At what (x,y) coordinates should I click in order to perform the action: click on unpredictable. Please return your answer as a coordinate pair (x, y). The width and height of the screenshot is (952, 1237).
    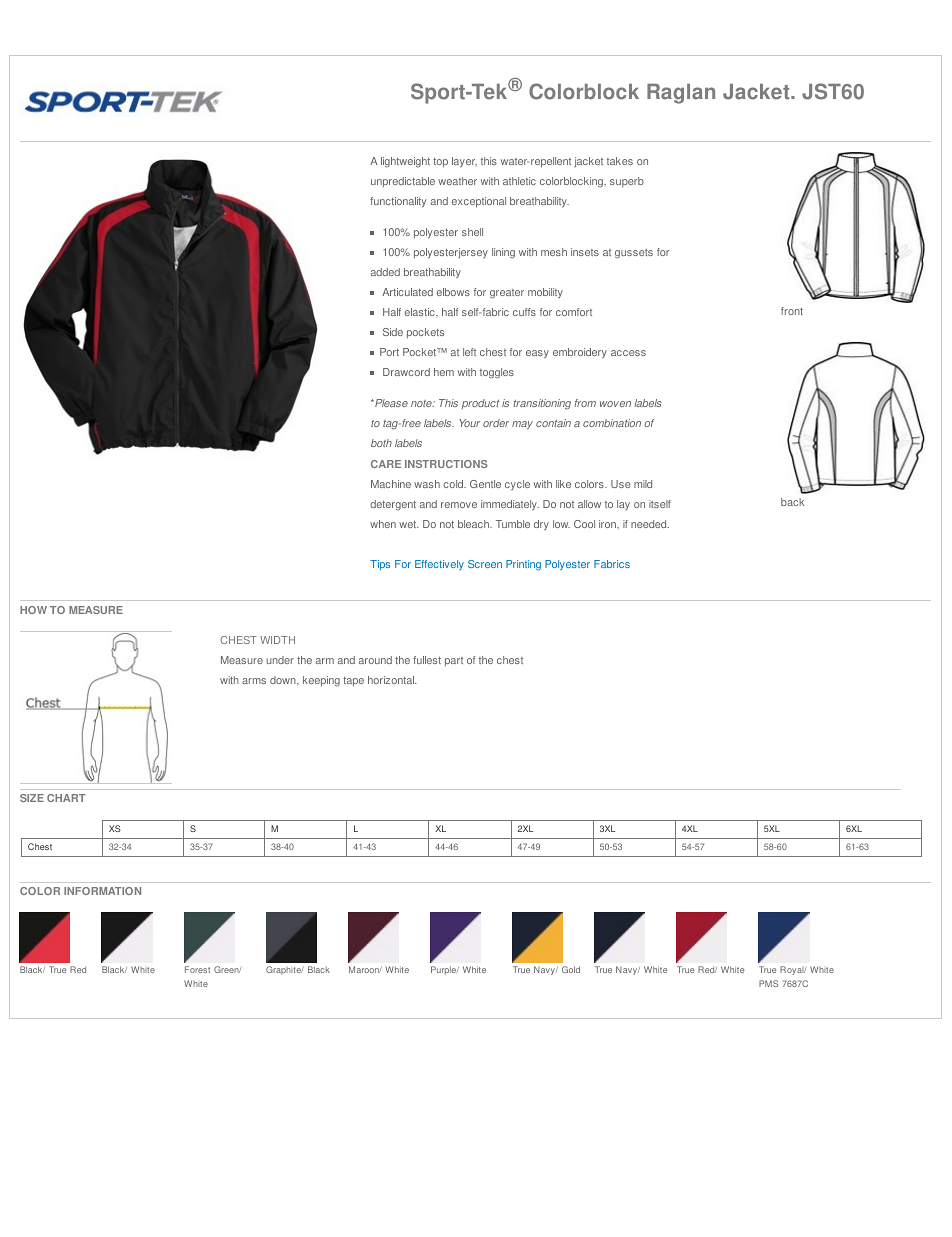
    Looking at the image, I should click on (403, 182).
